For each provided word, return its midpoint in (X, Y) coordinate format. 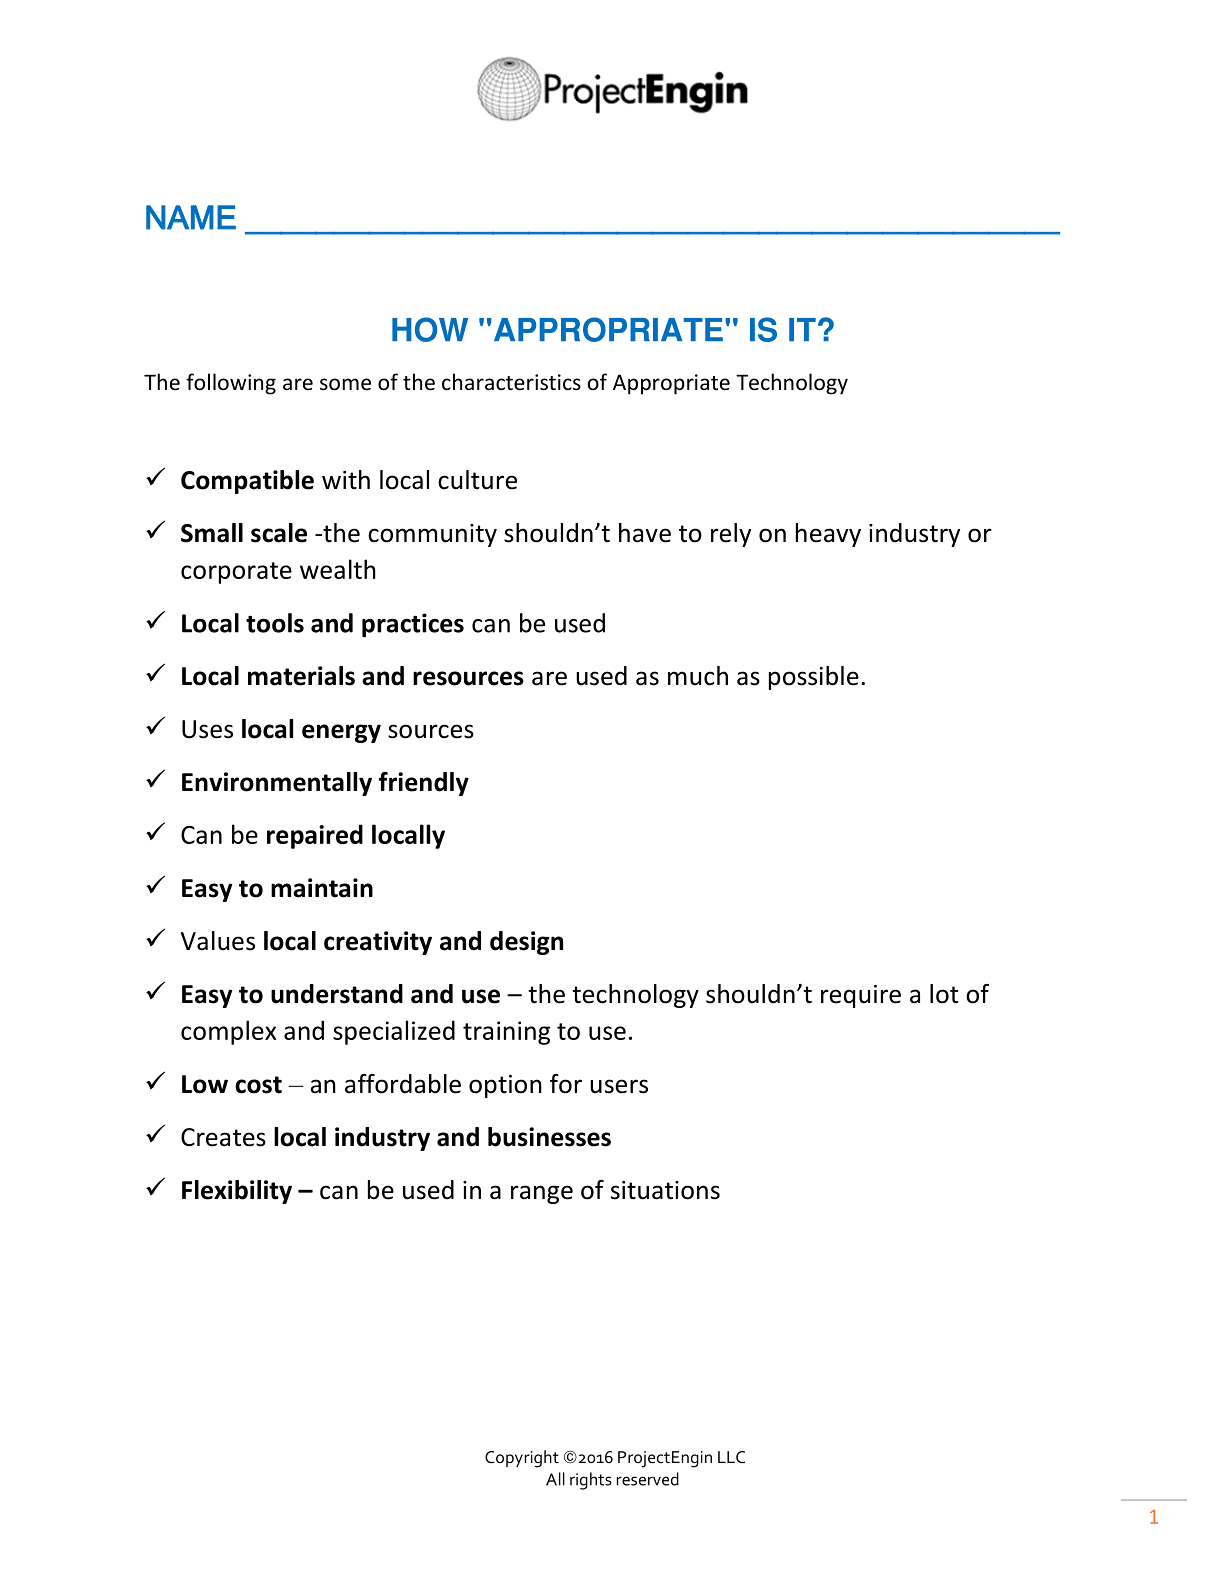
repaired (315, 836)
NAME (191, 217)
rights (591, 1481)
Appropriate (671, 384)
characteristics (511, 382)
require (861, 996)
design (526, 943)
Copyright (522, 1459)
